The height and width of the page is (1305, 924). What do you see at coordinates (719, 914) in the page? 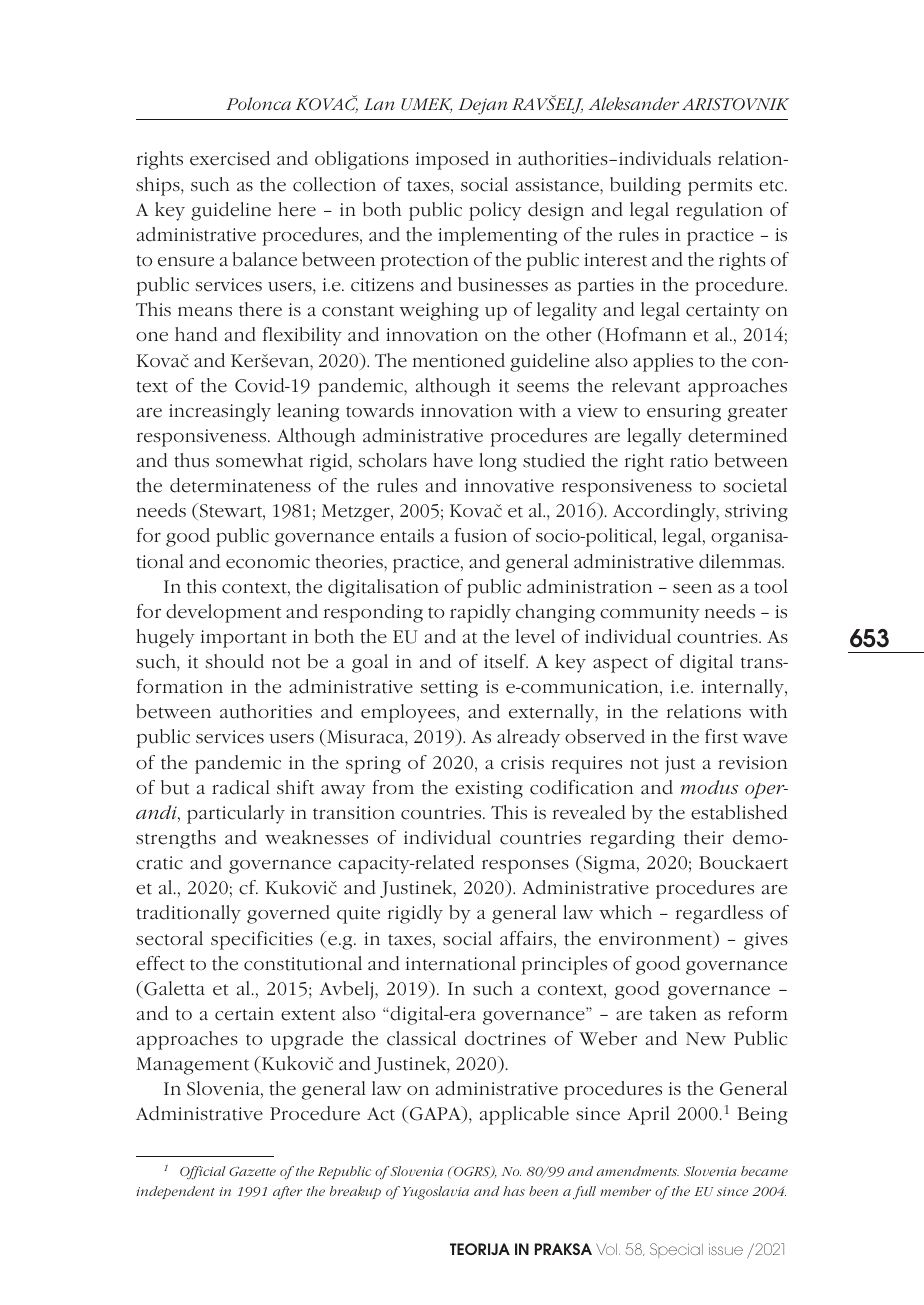
I see `regardless` at bounding box center [719, 914].
